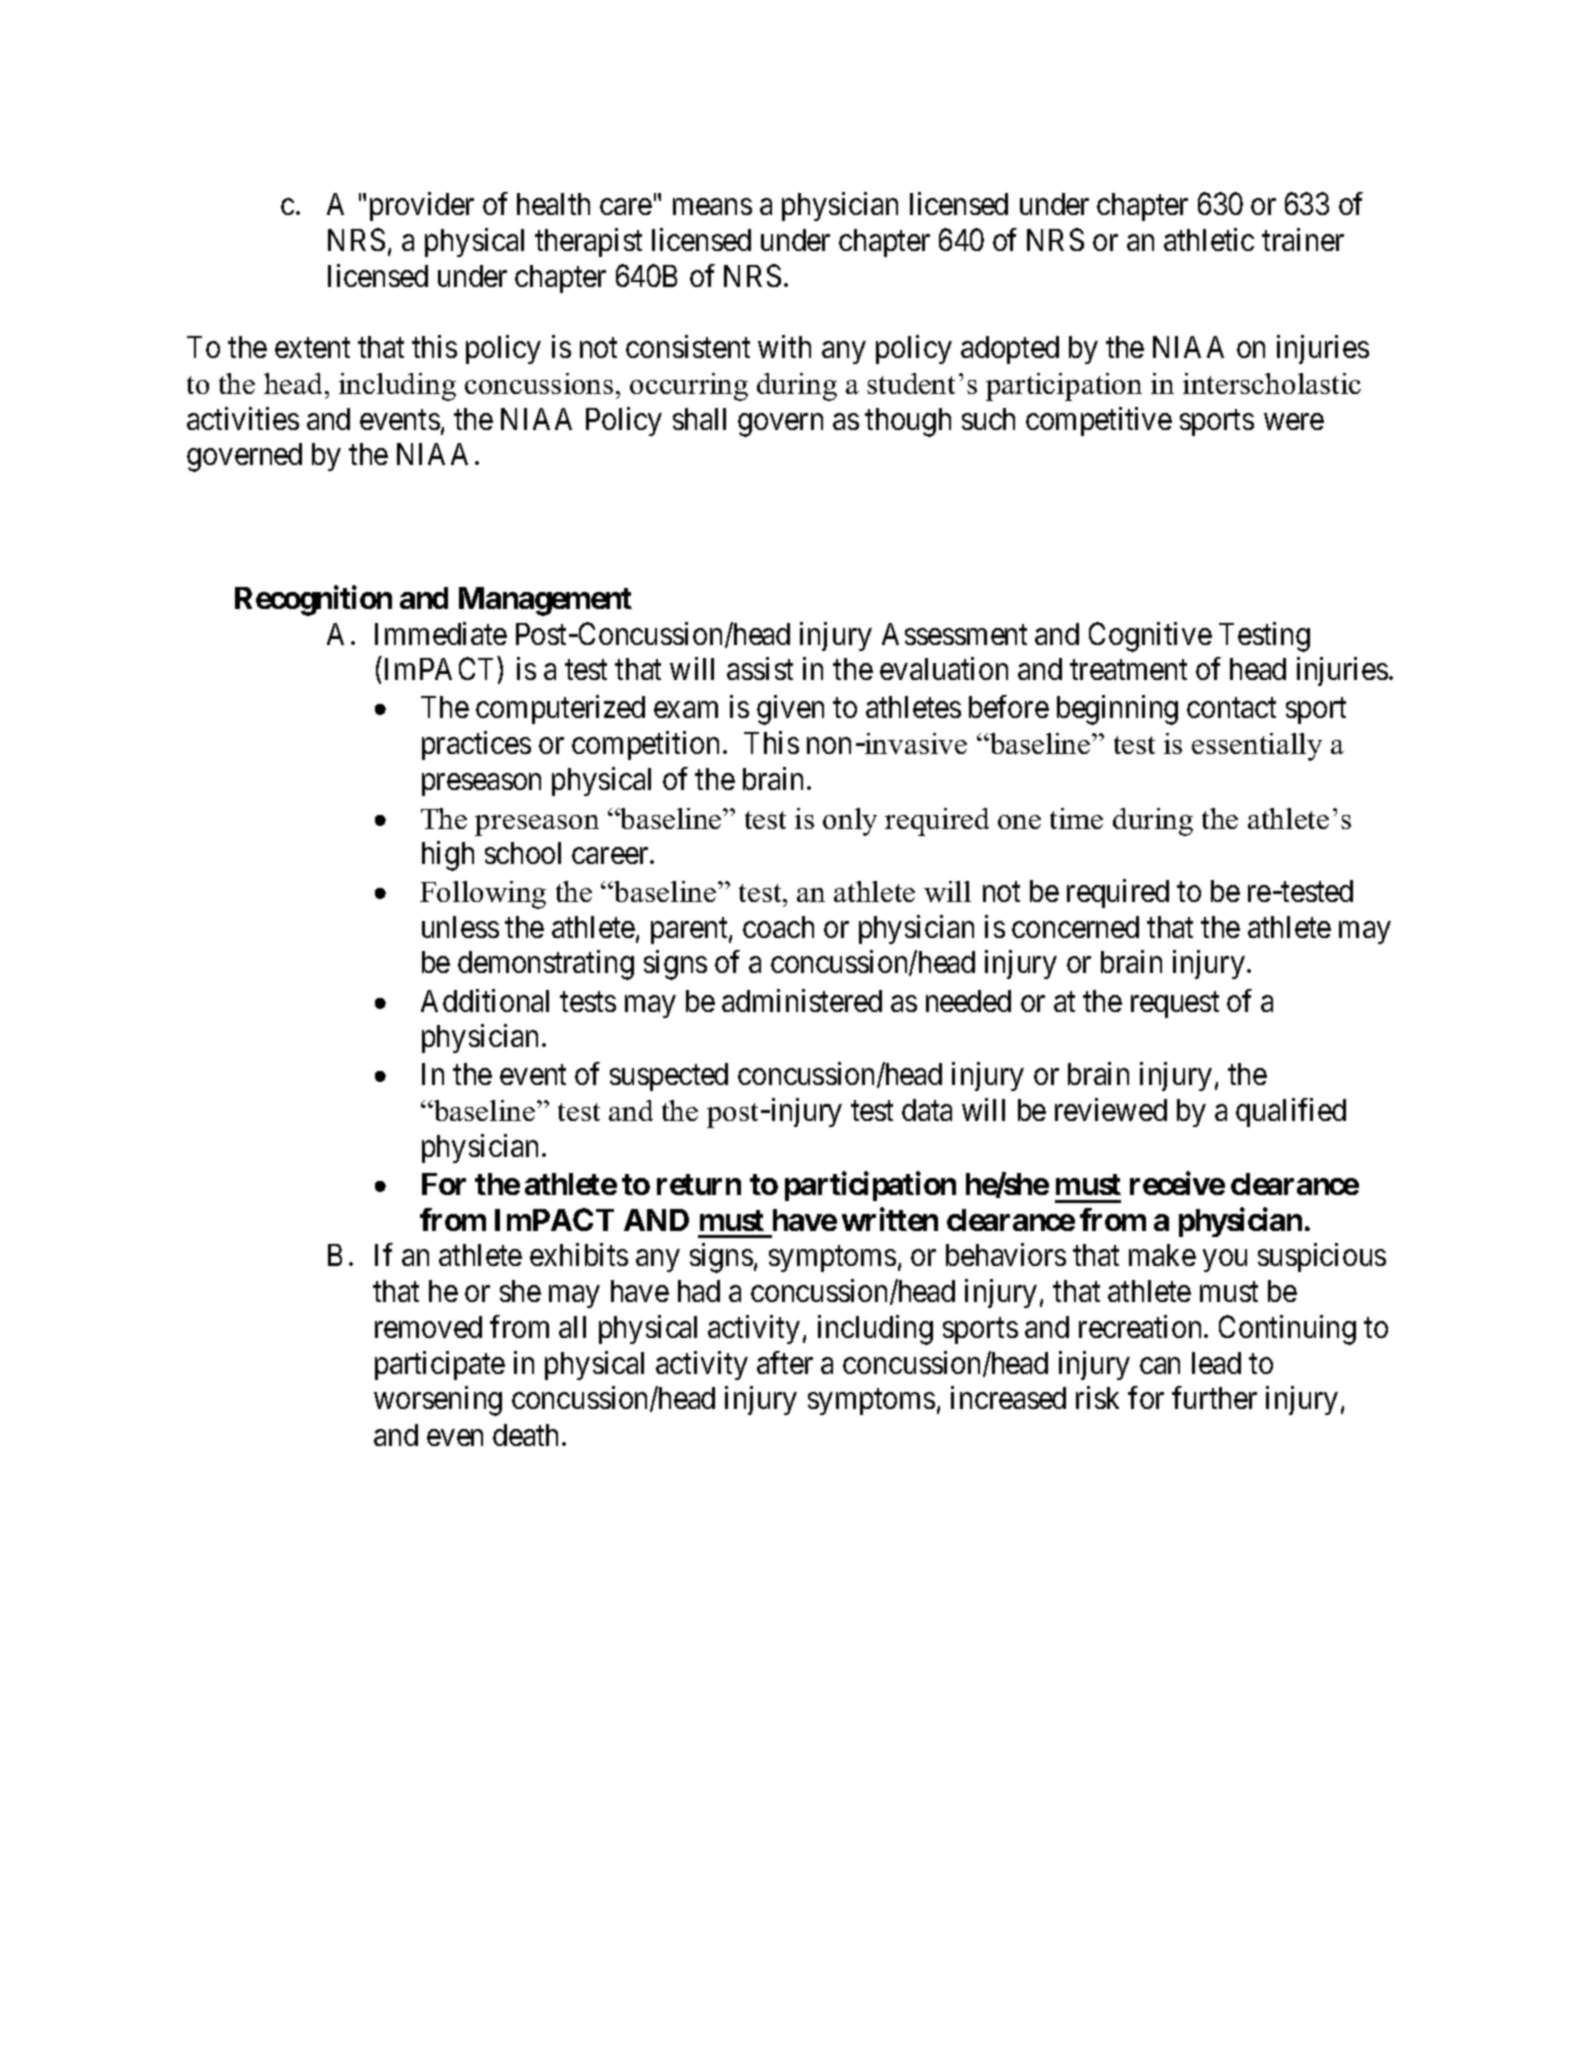  I want to click on provider, so click(422, 206).
